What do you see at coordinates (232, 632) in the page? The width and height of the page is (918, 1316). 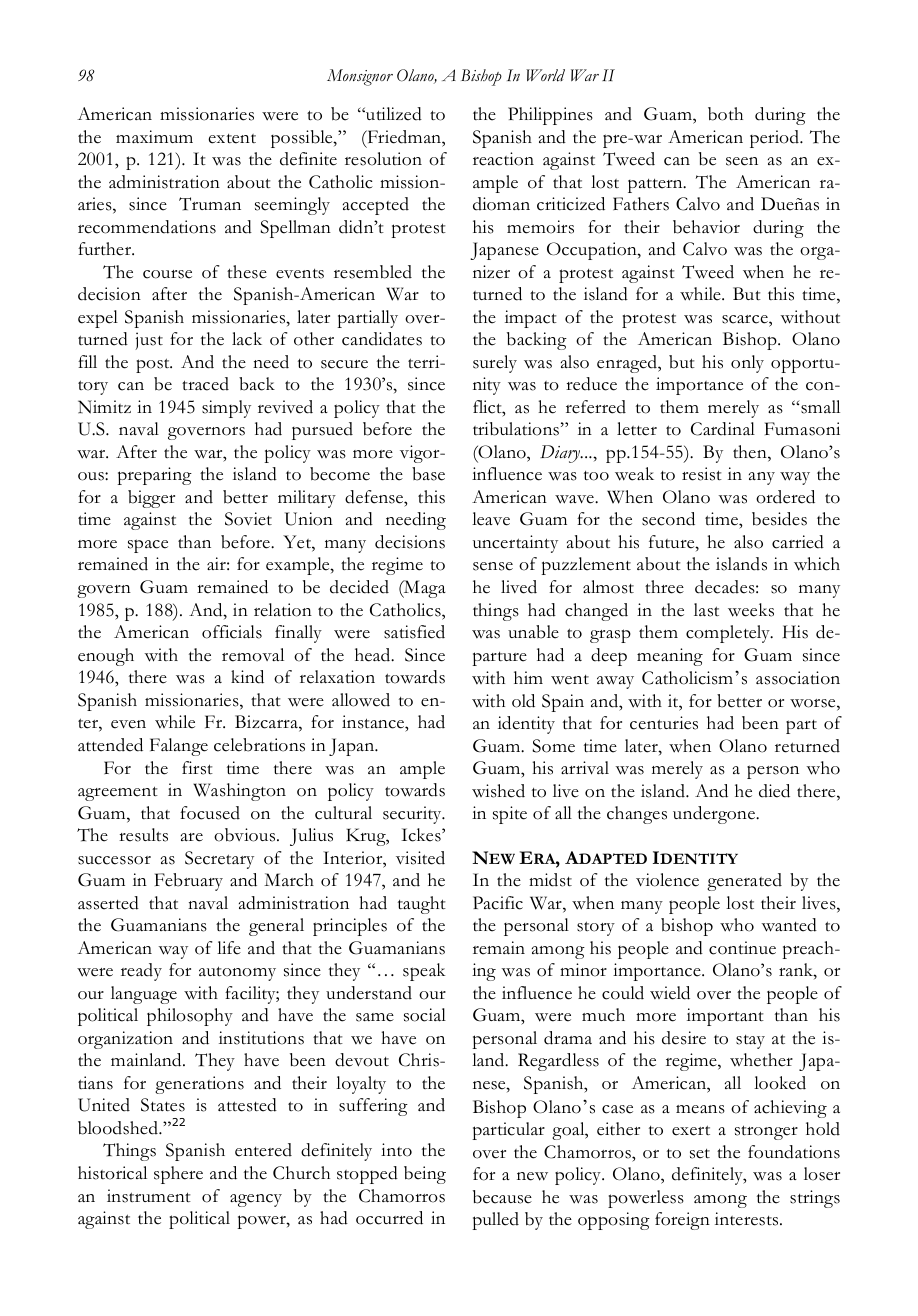 I see `officials` at bounding box center [232, 632].
